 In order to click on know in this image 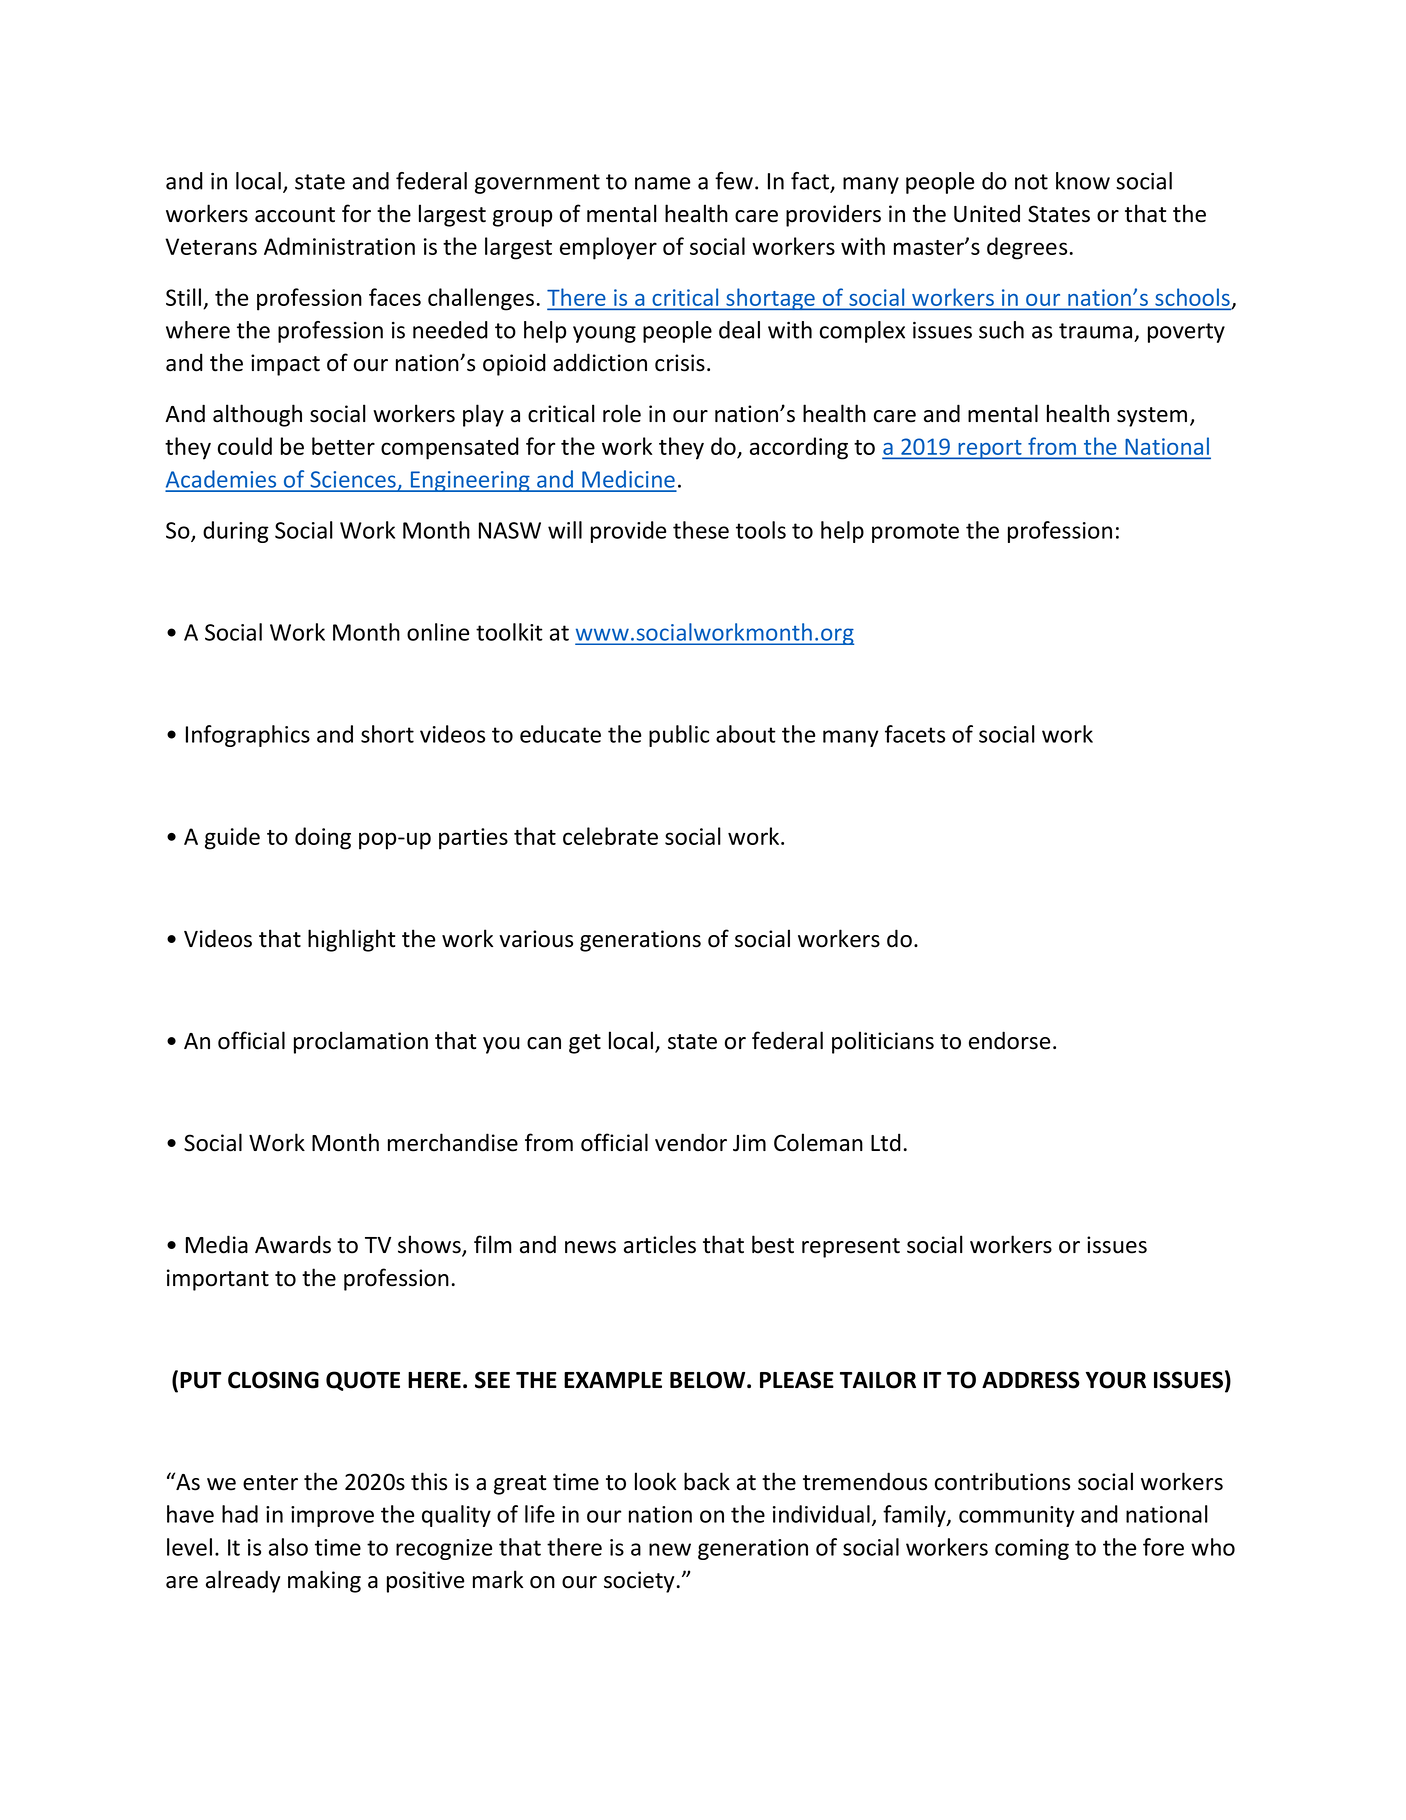, I will do `click(1083, 181)`.
